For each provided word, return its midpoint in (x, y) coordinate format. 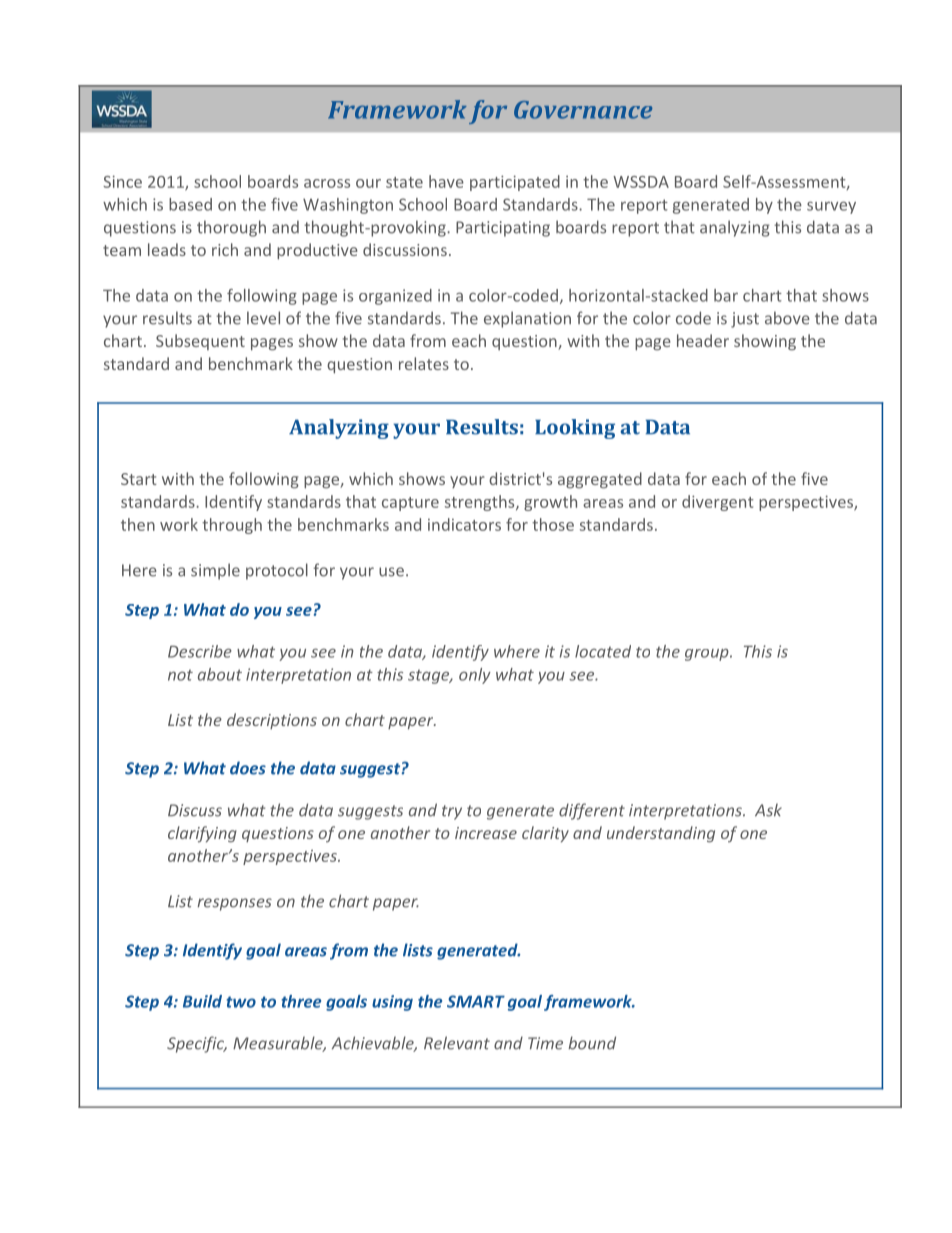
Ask (768, 810)
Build (202, 1001)
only (475, 676)
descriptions (272, 721)
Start (139, 479)
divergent (718, 503)
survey (831, 207)
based (190, 204)
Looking (575, 429)
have (446, 181)
